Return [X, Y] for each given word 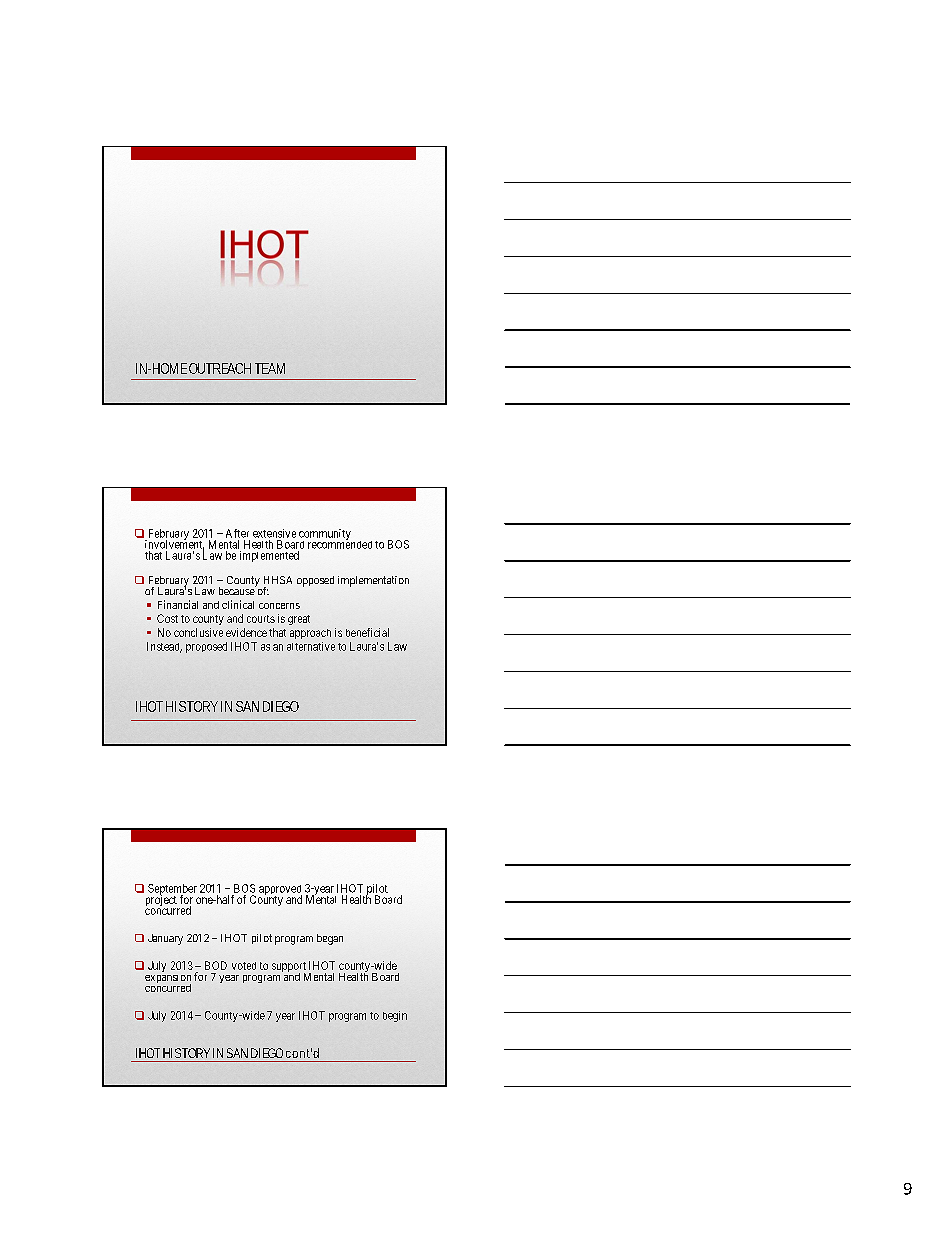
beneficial [367, 632]
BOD [216, 965]
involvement [174, 544]
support [289, 968]
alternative [311, 646]
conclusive [198, 632]
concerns [279, 606]
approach [310, 634]
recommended [340, 543]
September [173, 891]
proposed [206, 647]
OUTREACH [220, 368]
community [325, 535]
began [330, 939]
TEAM [270, 368]
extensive [274, 533]
